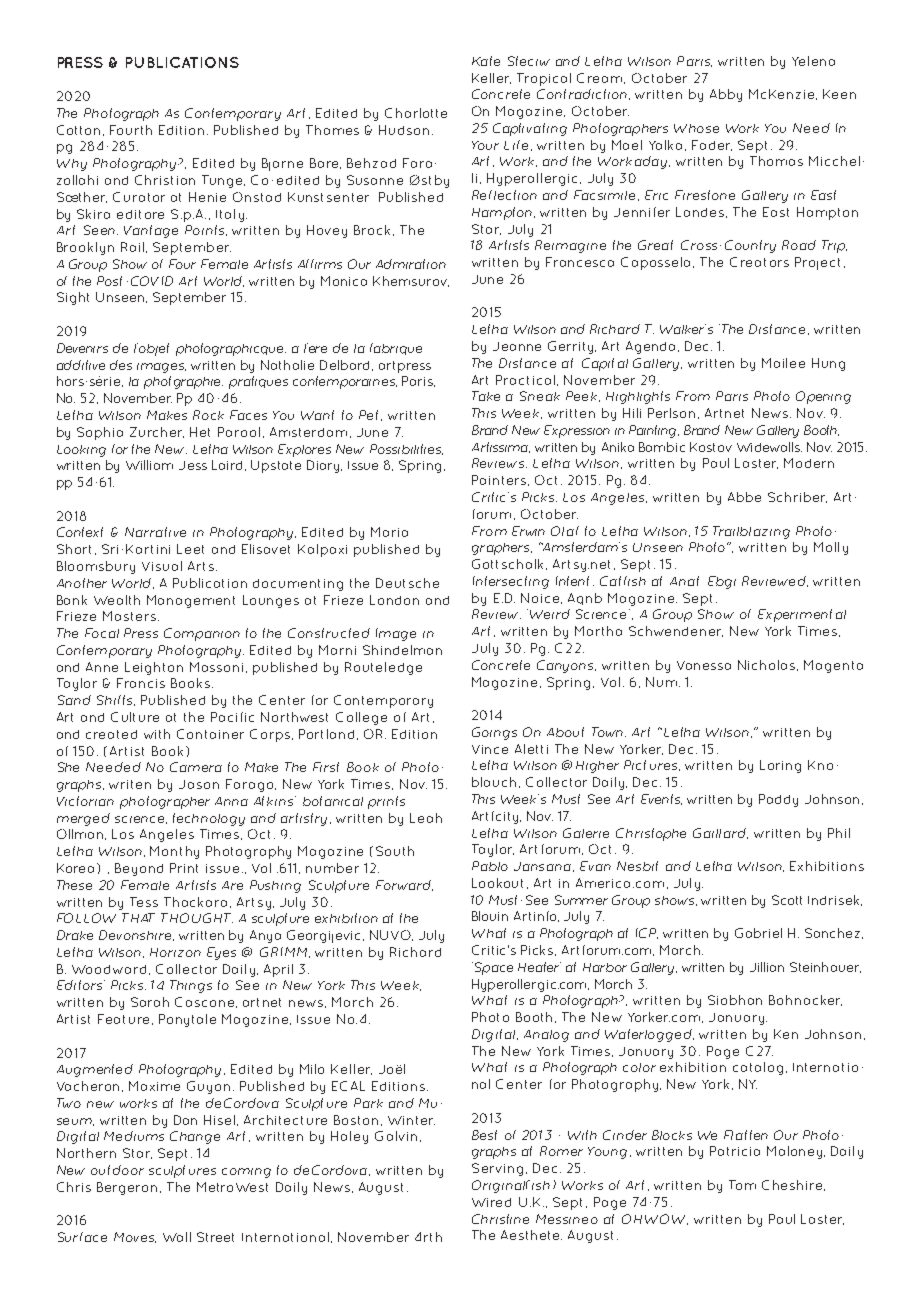 The width and height of the image is (924, 1308). What do you see at coordinates (726, 95) in the image?
I see `Abby` at bounding box center [726, 95].
